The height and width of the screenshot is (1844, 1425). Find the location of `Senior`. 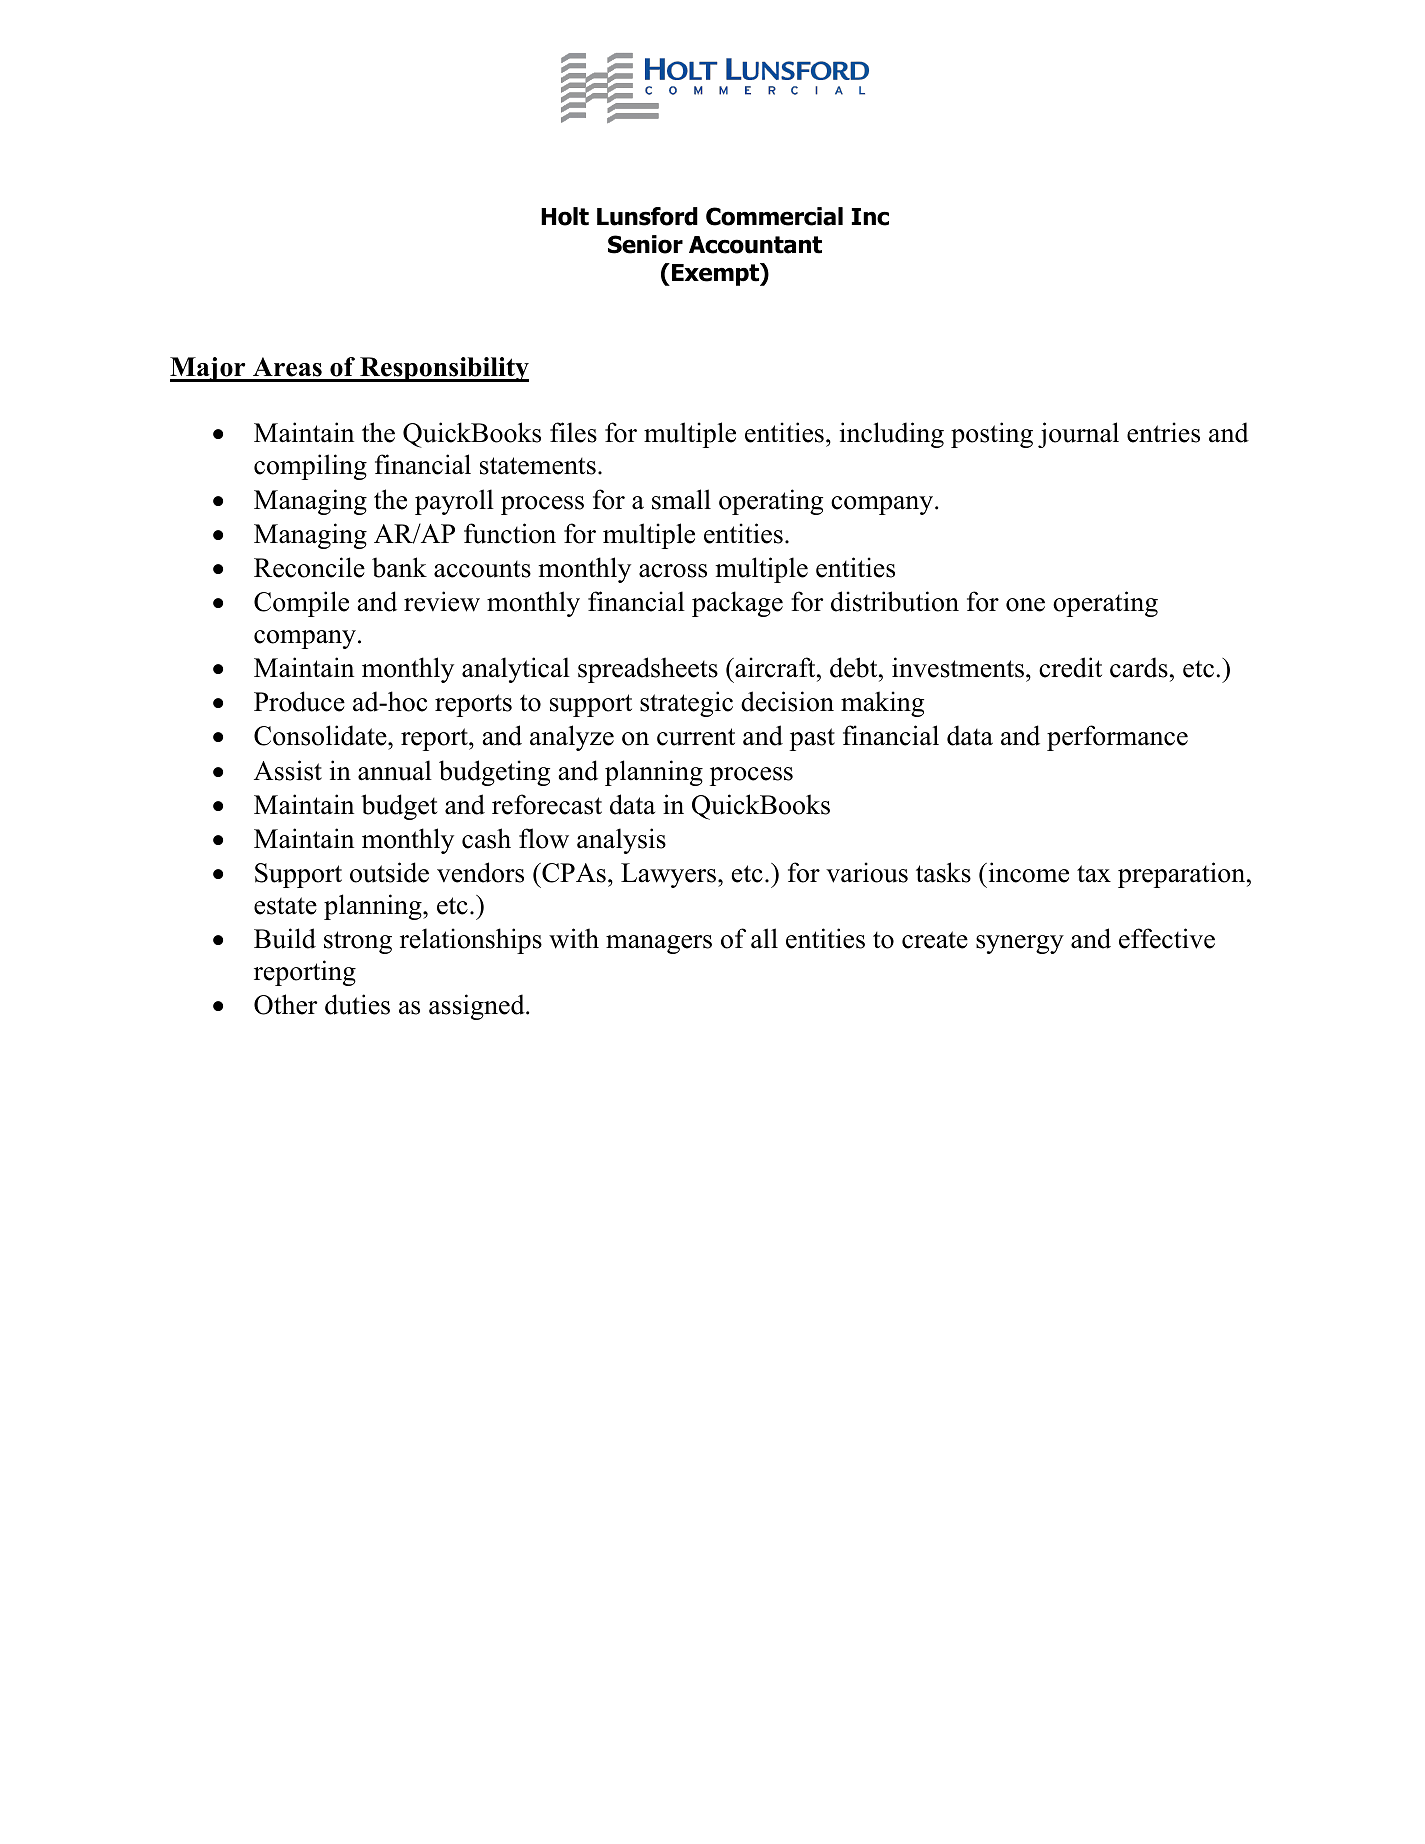

Senior is located at coordinates (645, 244).
